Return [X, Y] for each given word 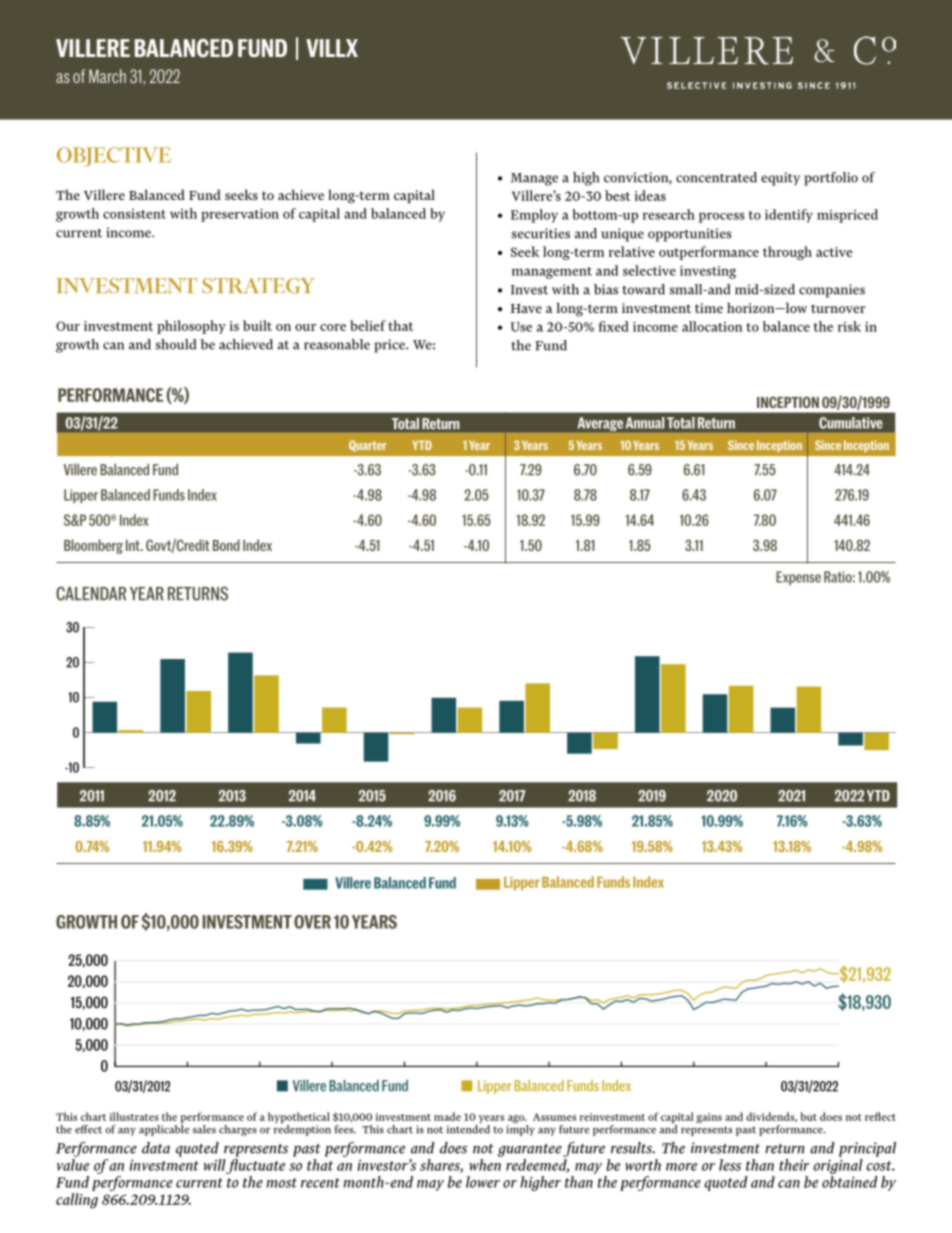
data [156, 1148]
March [107, 76]
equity [780, 179]
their [794, 1165]
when [485, 1165]
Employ [534, 216]
